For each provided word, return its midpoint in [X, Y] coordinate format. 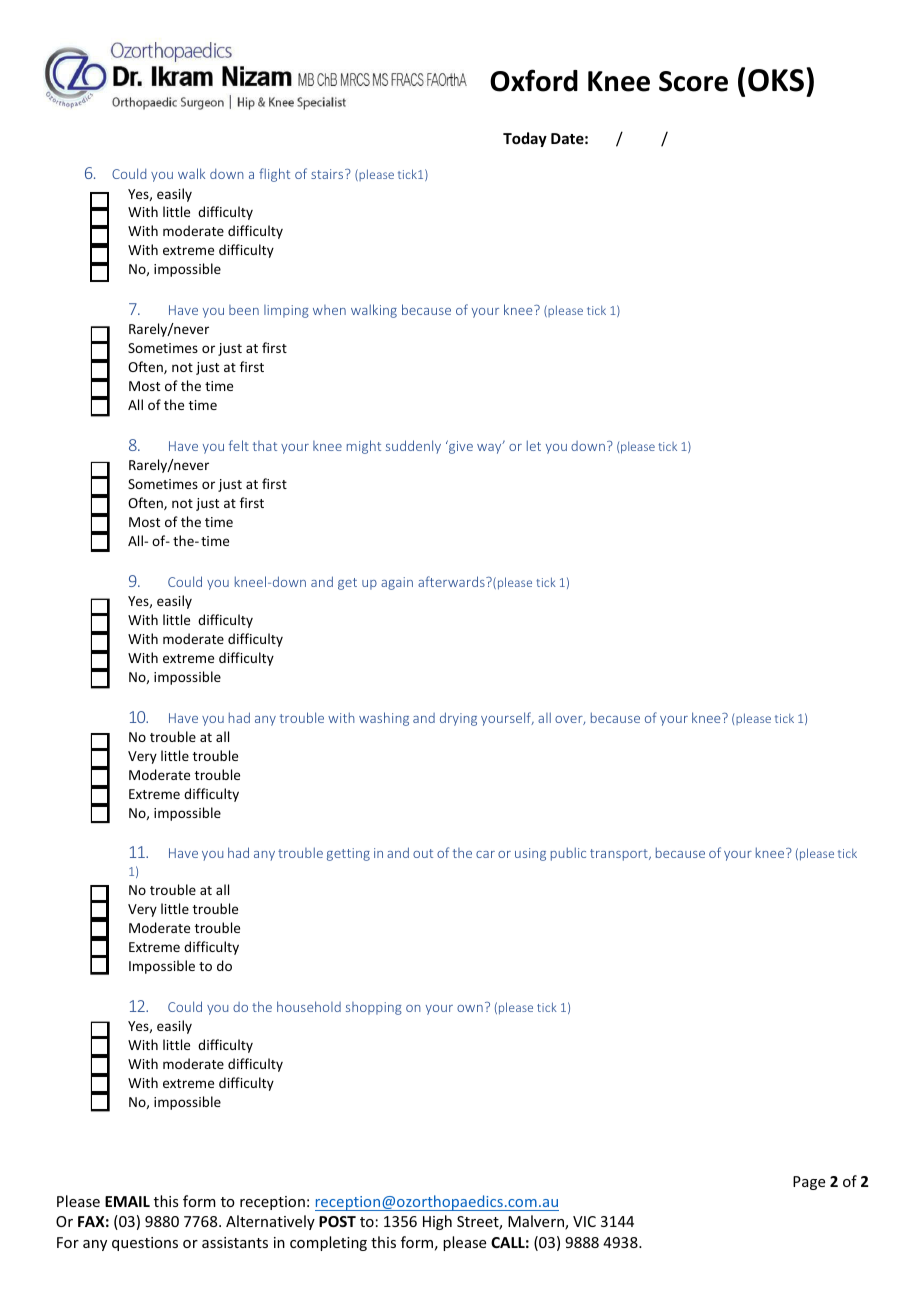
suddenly [413, 447]
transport [620, 855]
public [568, 854]
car [485, 854]
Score [693, 81]
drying [458, 719]
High [437, 1222]
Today [525, 139]
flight [274, 175]
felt [239, 445]
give [460, 447]
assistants [235, 1242]
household [309, 1006]
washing [384, 719]
